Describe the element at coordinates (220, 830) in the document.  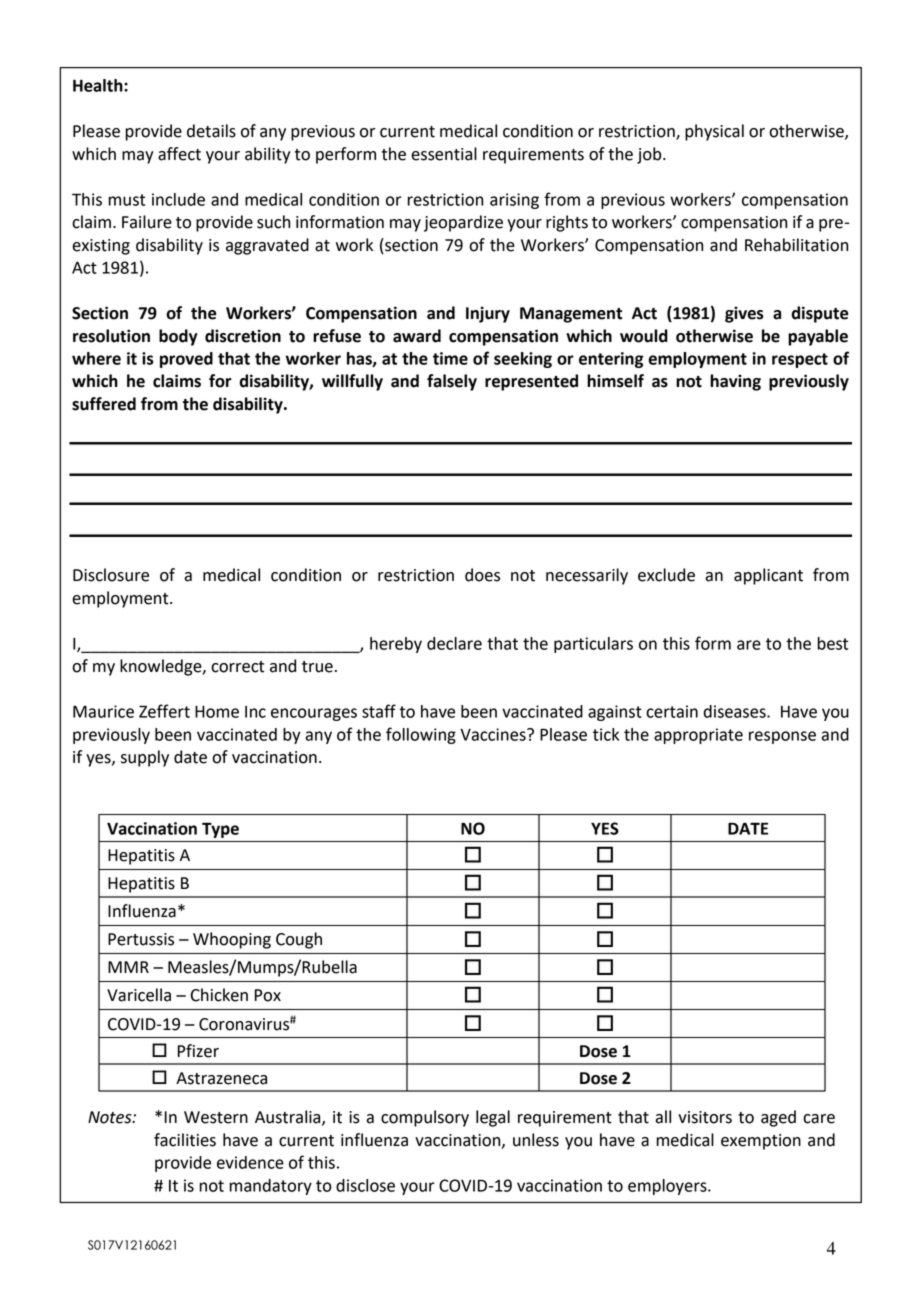
I see `Type` at that location.
